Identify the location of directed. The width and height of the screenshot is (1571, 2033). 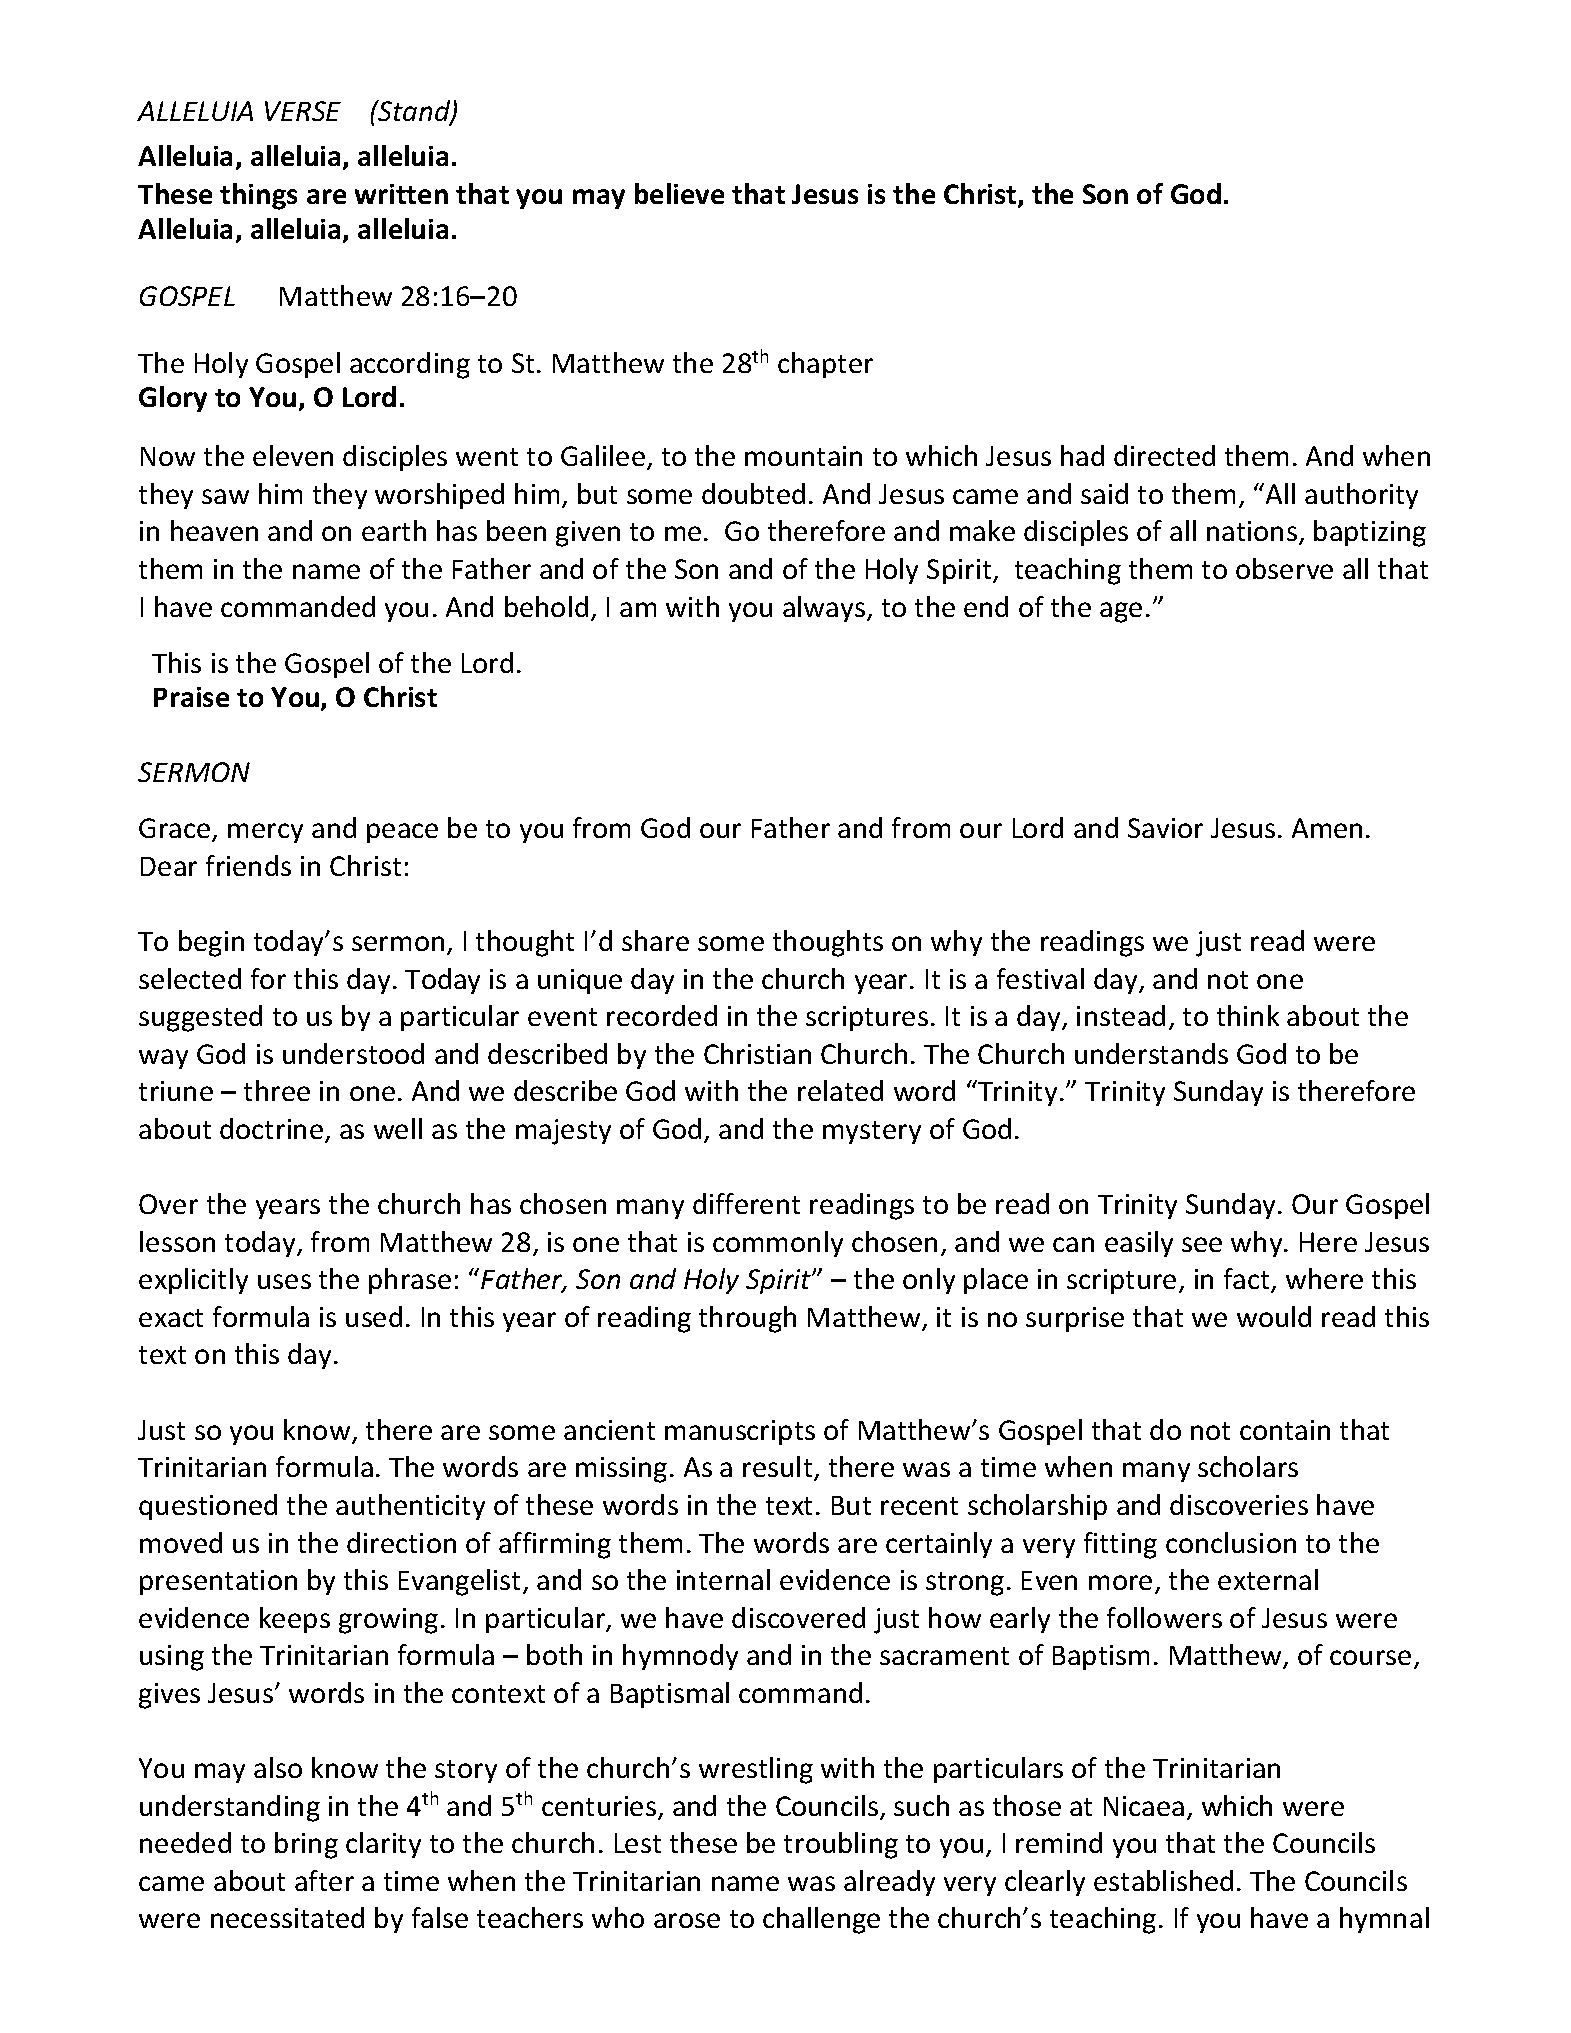
(1164, 455).
